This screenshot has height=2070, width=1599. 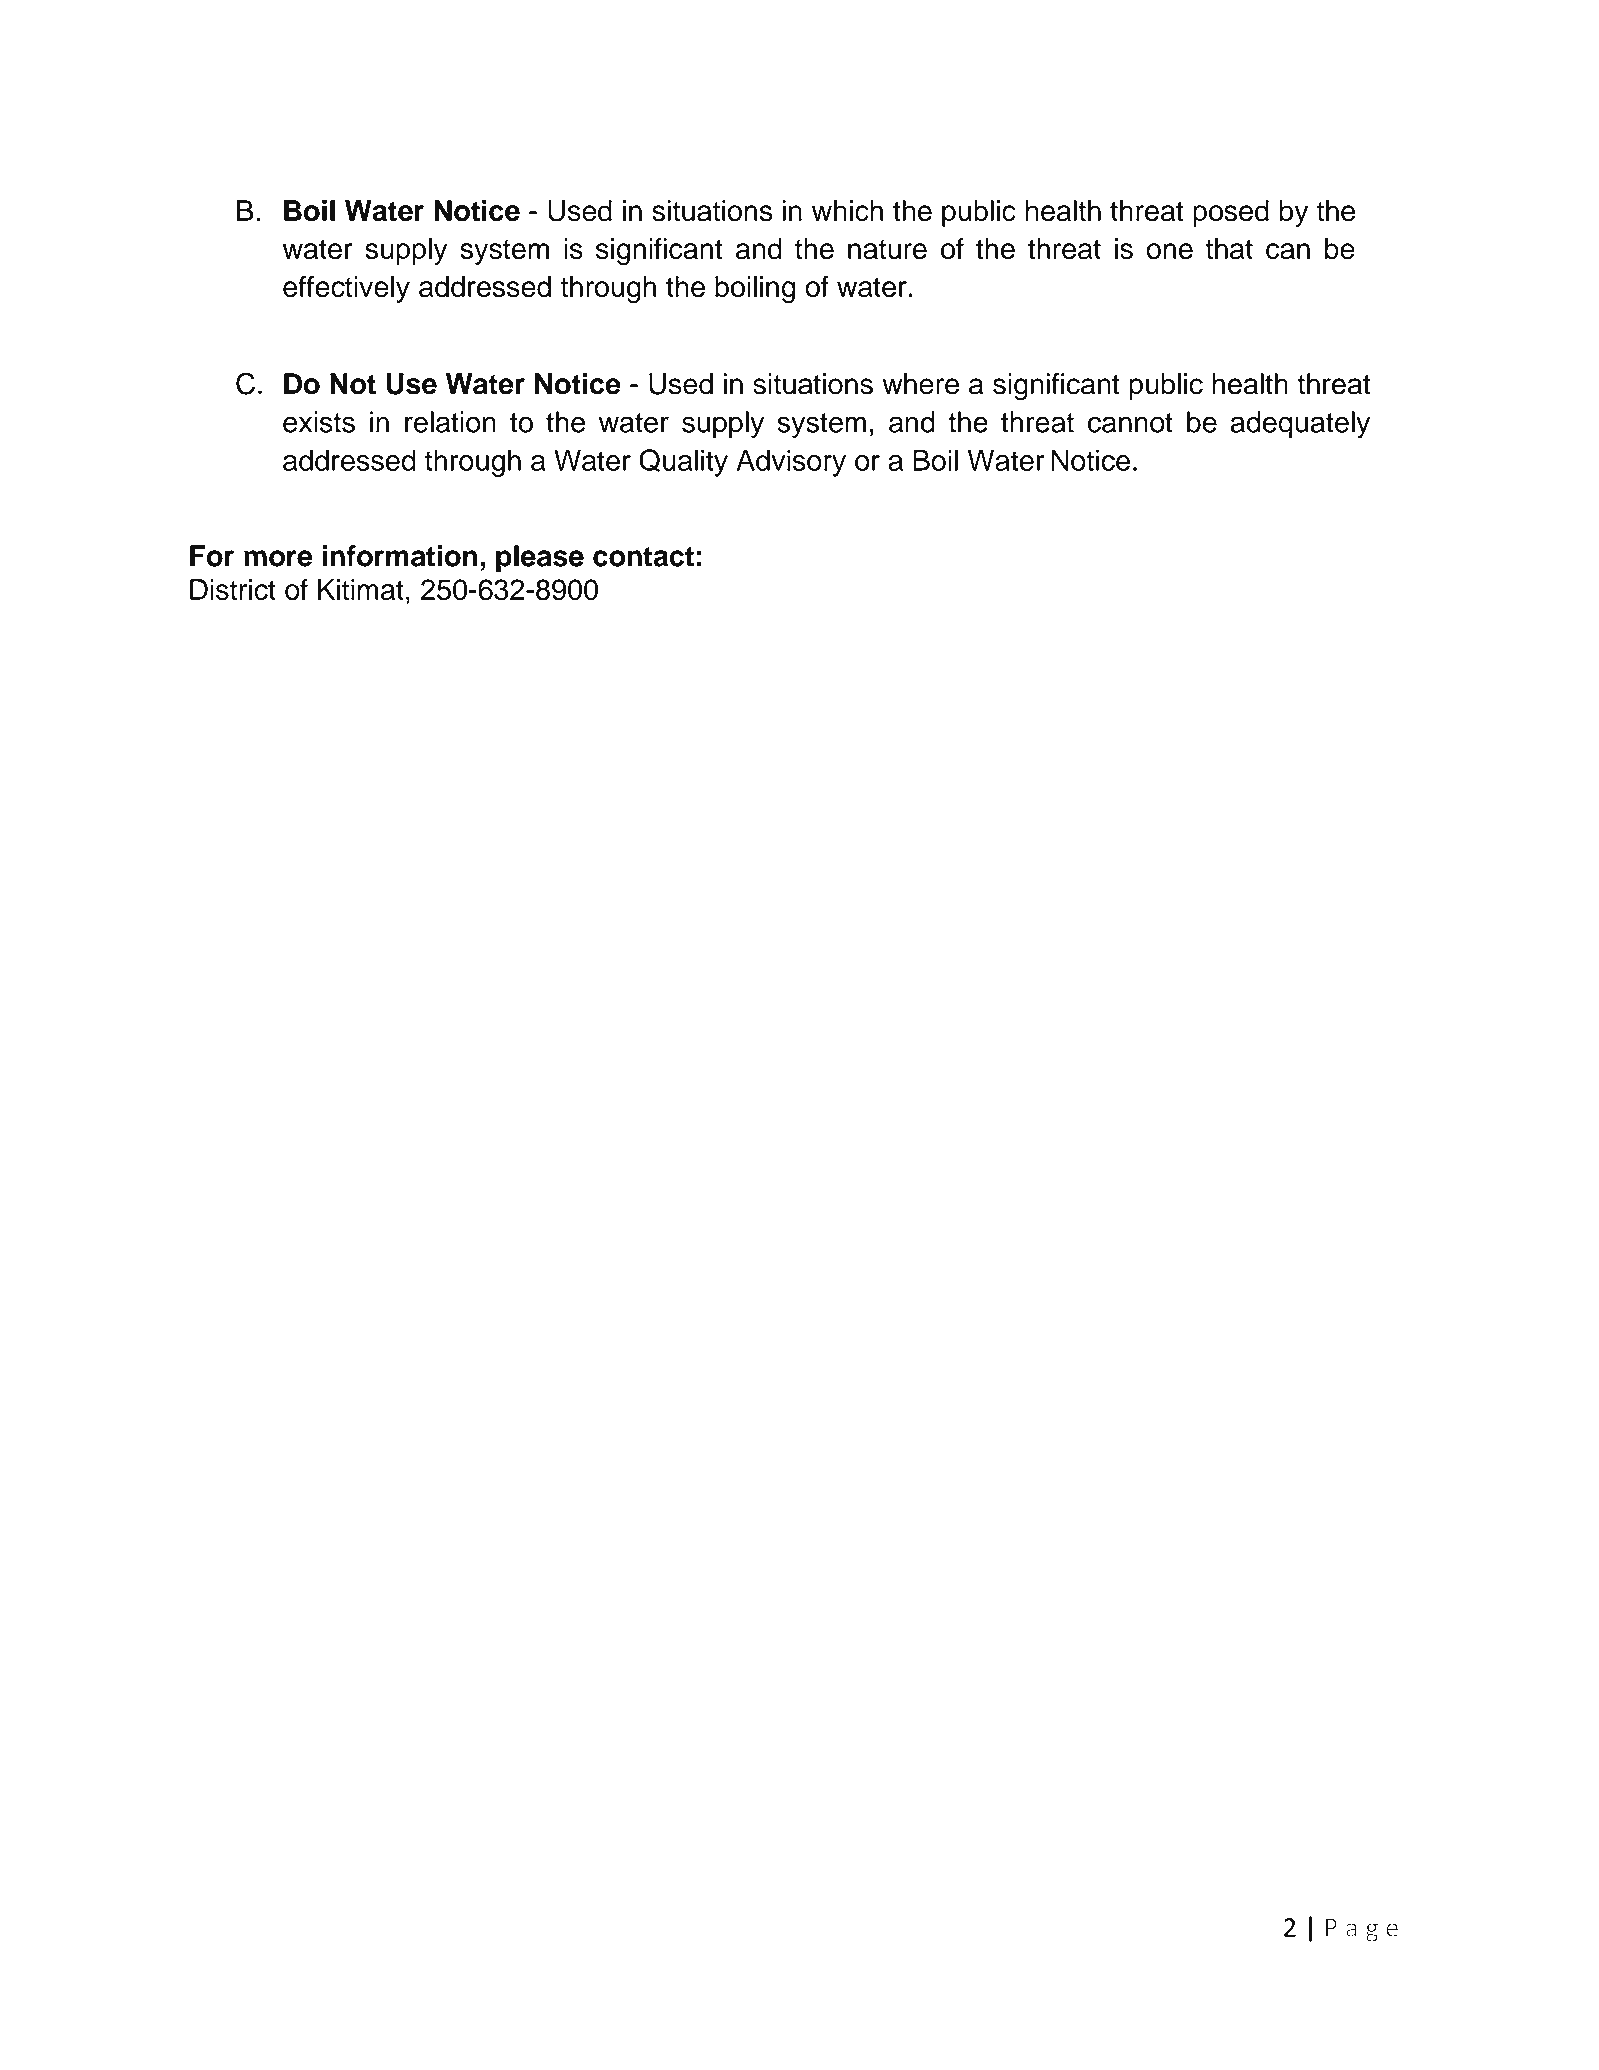 I want to click on where, so click(x=920, y=384).
